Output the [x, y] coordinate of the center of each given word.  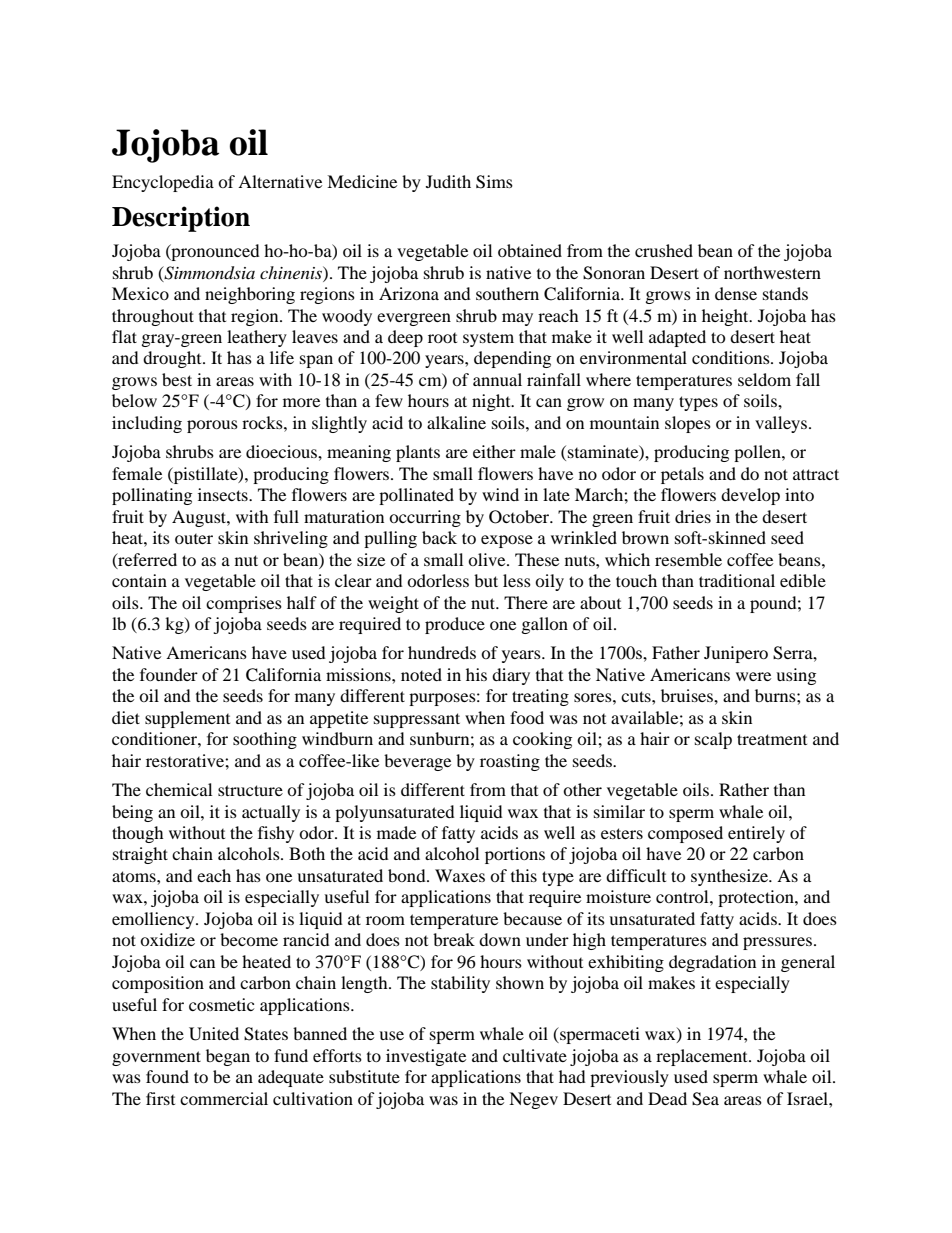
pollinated [416, 496]
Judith [448, 181]
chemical [179, 789]
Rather [744, 789]
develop [750, 496]
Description [181, 219]
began [228, 1057]
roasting [510, 762]
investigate [426, 1057]
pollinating [152, 496]
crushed [664, 250]
